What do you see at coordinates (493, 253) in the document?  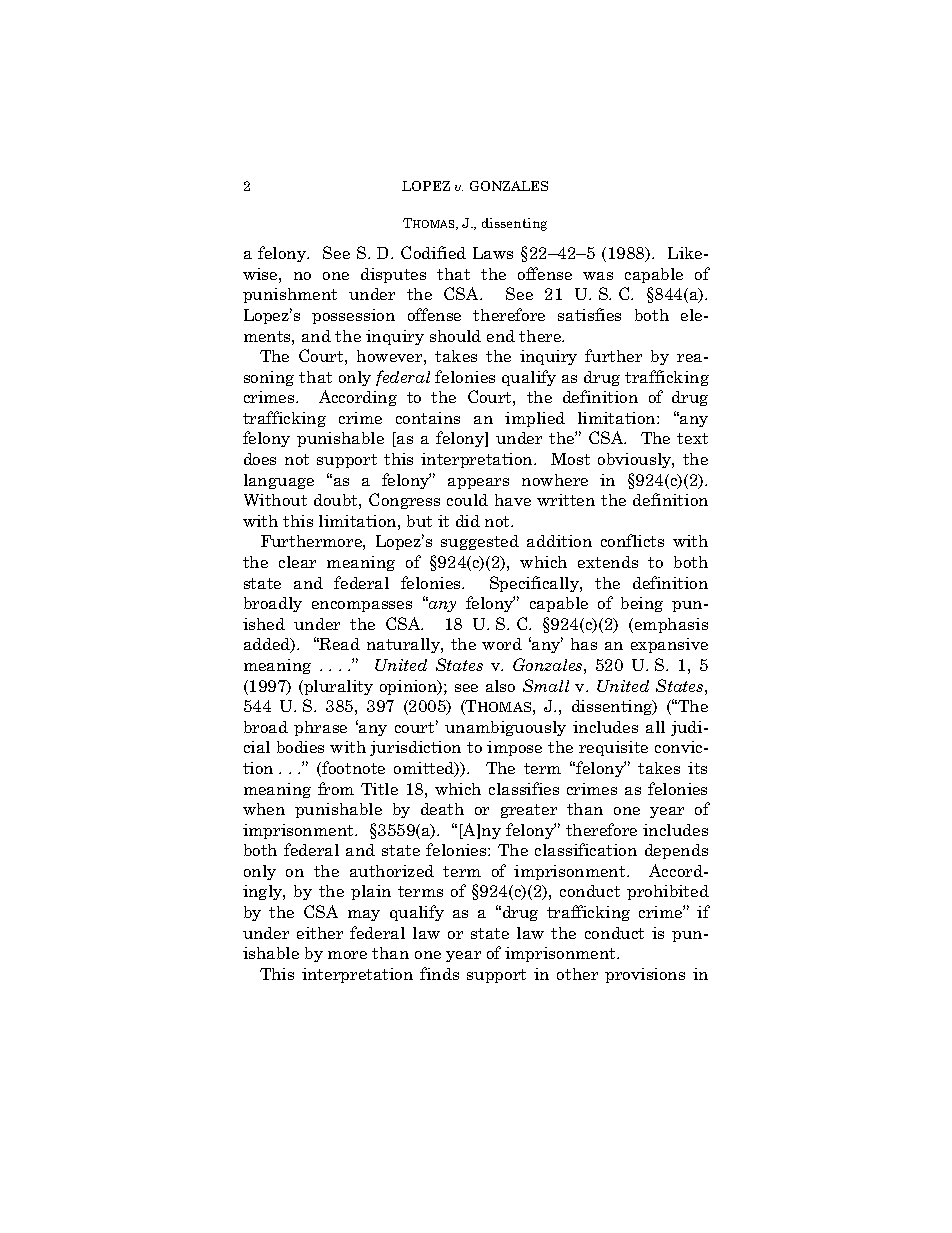 I see `Laws` at bounding box center [493, 253].
